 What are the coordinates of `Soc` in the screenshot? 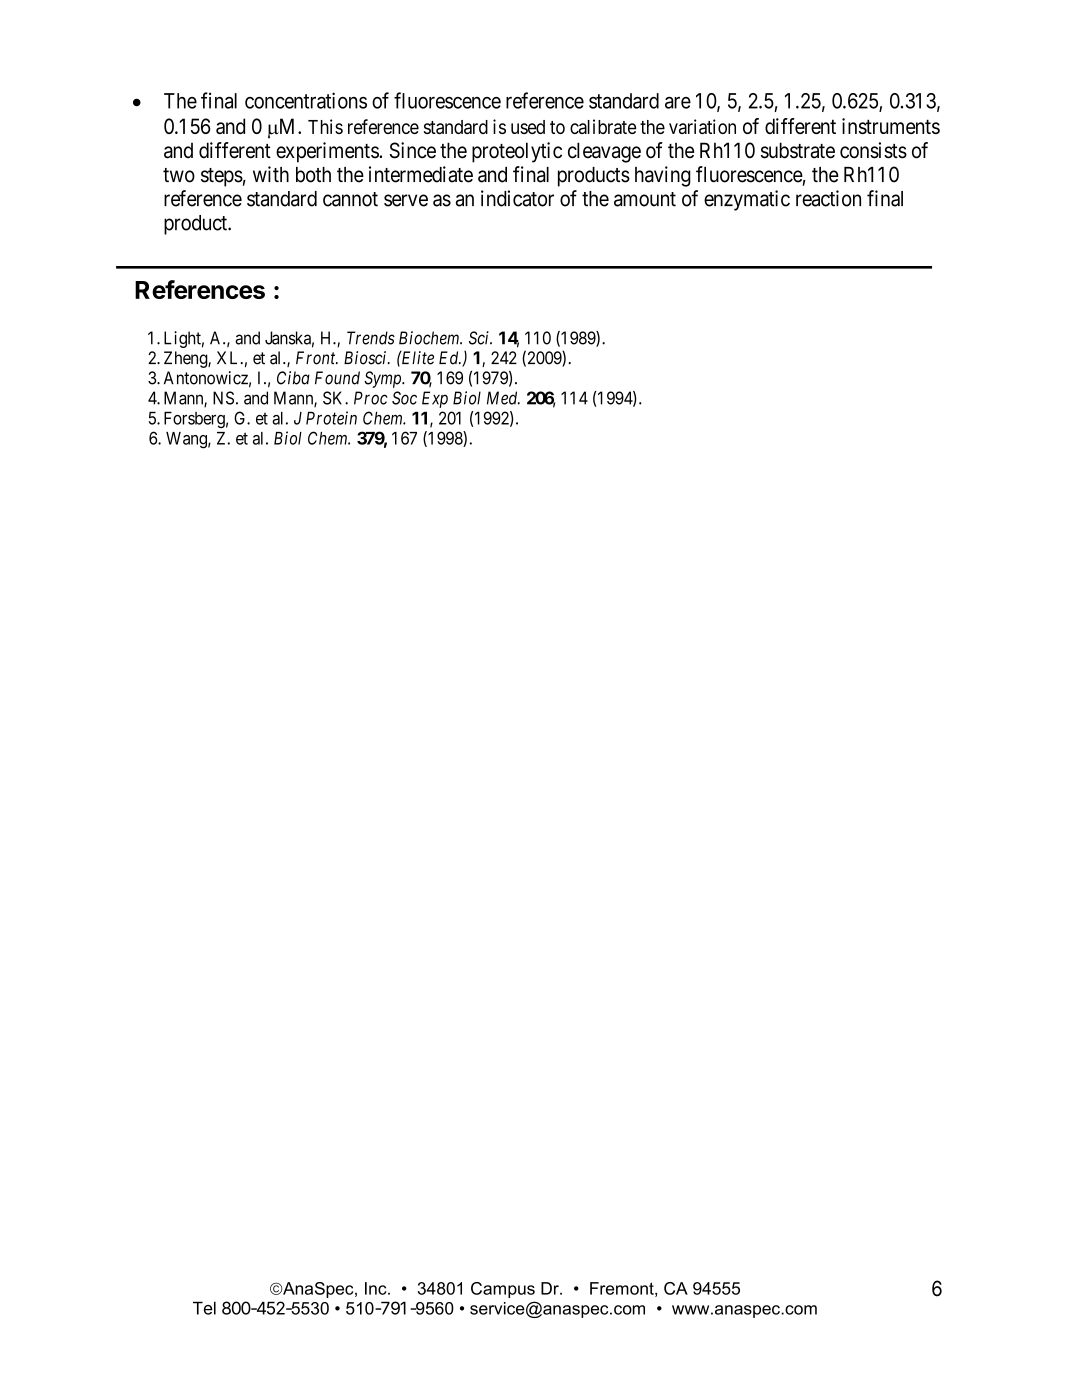 It's located at (404, 398).
